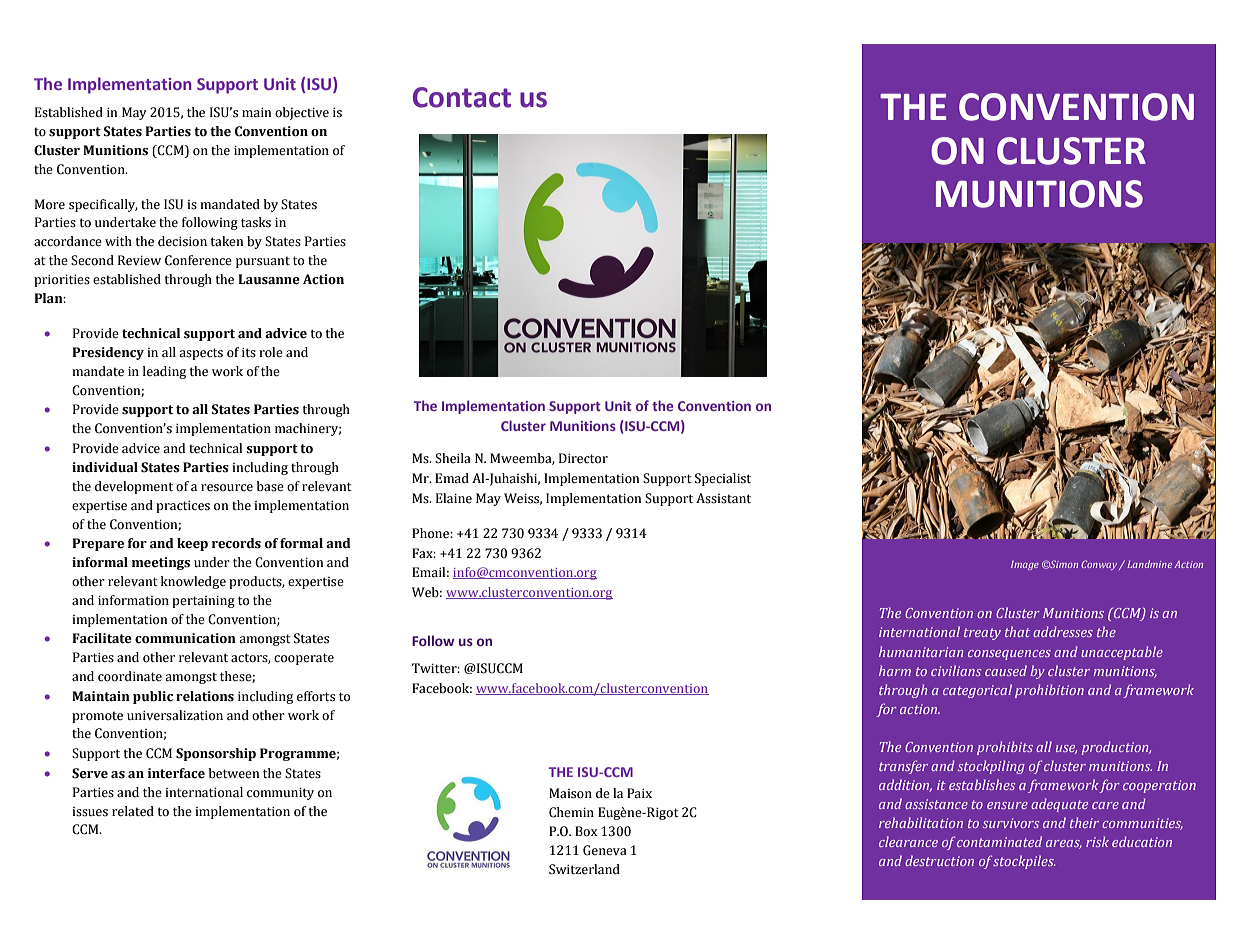  Describe the element at coordinates (723, 498) in the image. I see `Assistant` at that location.
